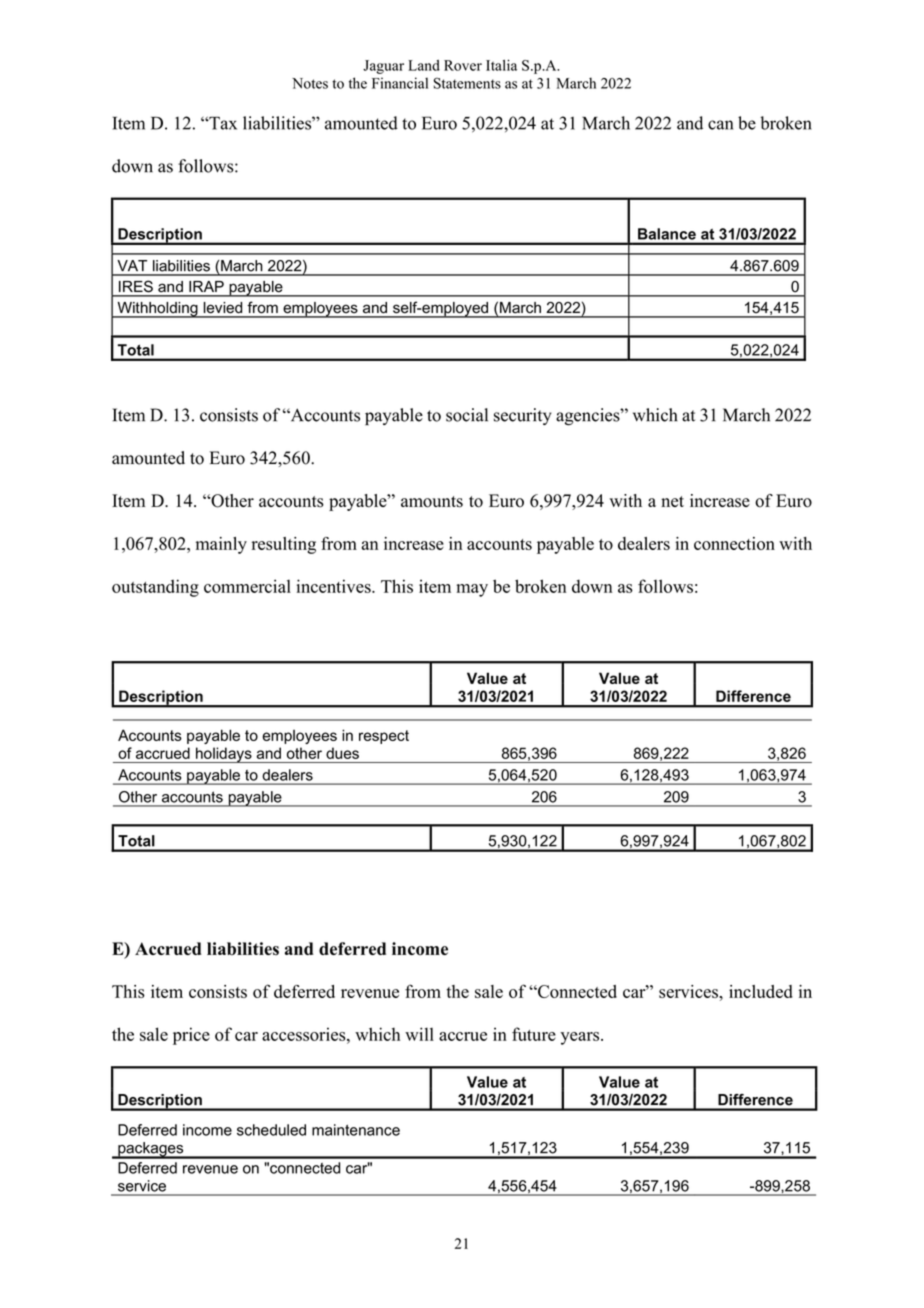 The width and height of the screenshot is (924, 1308). What do you see at coordinates (472, 590) in the screenshot?
I see `may` at bounding box center [472, 590].
